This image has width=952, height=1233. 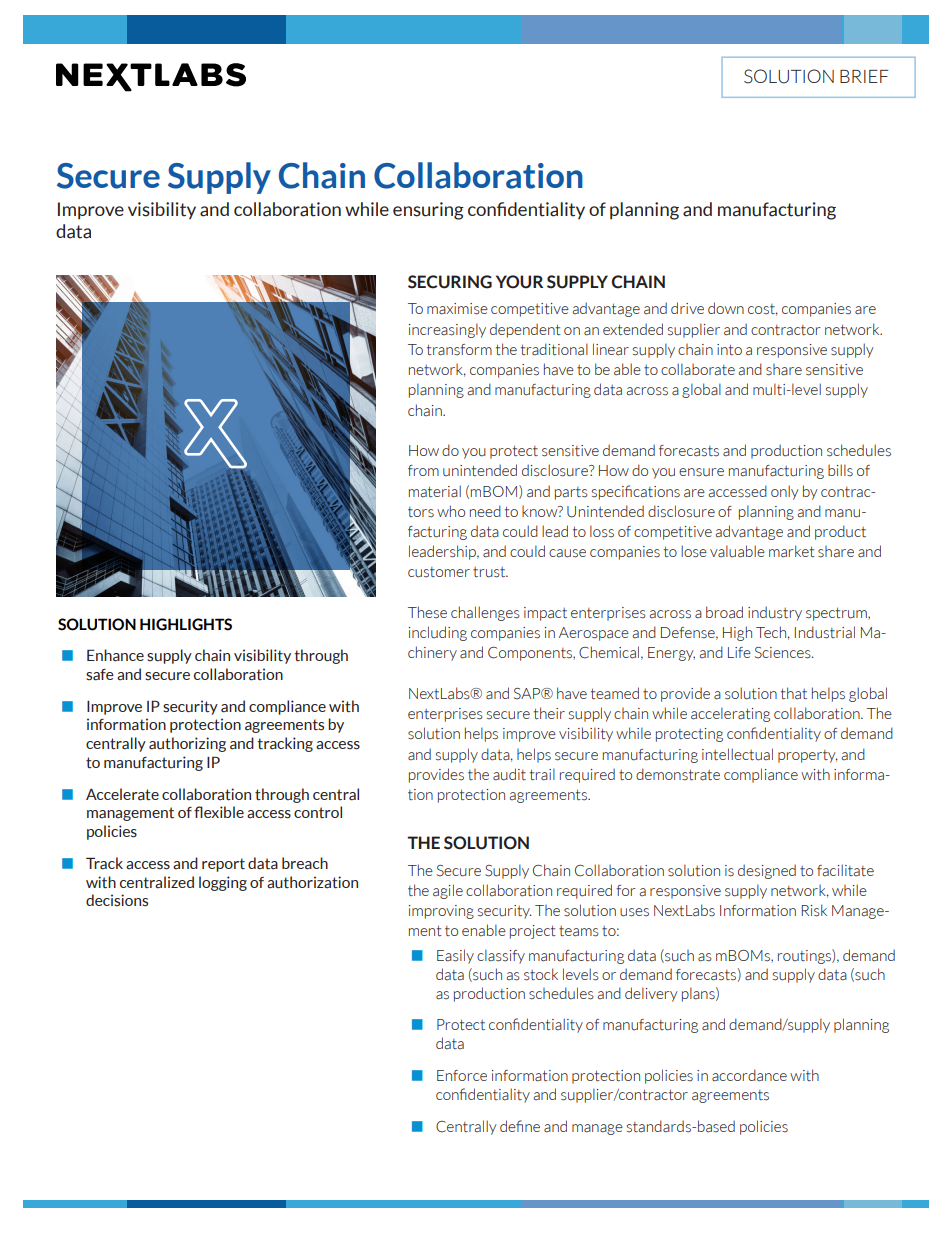 What do you see at coordinates (767, 871) in the image?
I see `designed` at bounding box center [767, 871].
